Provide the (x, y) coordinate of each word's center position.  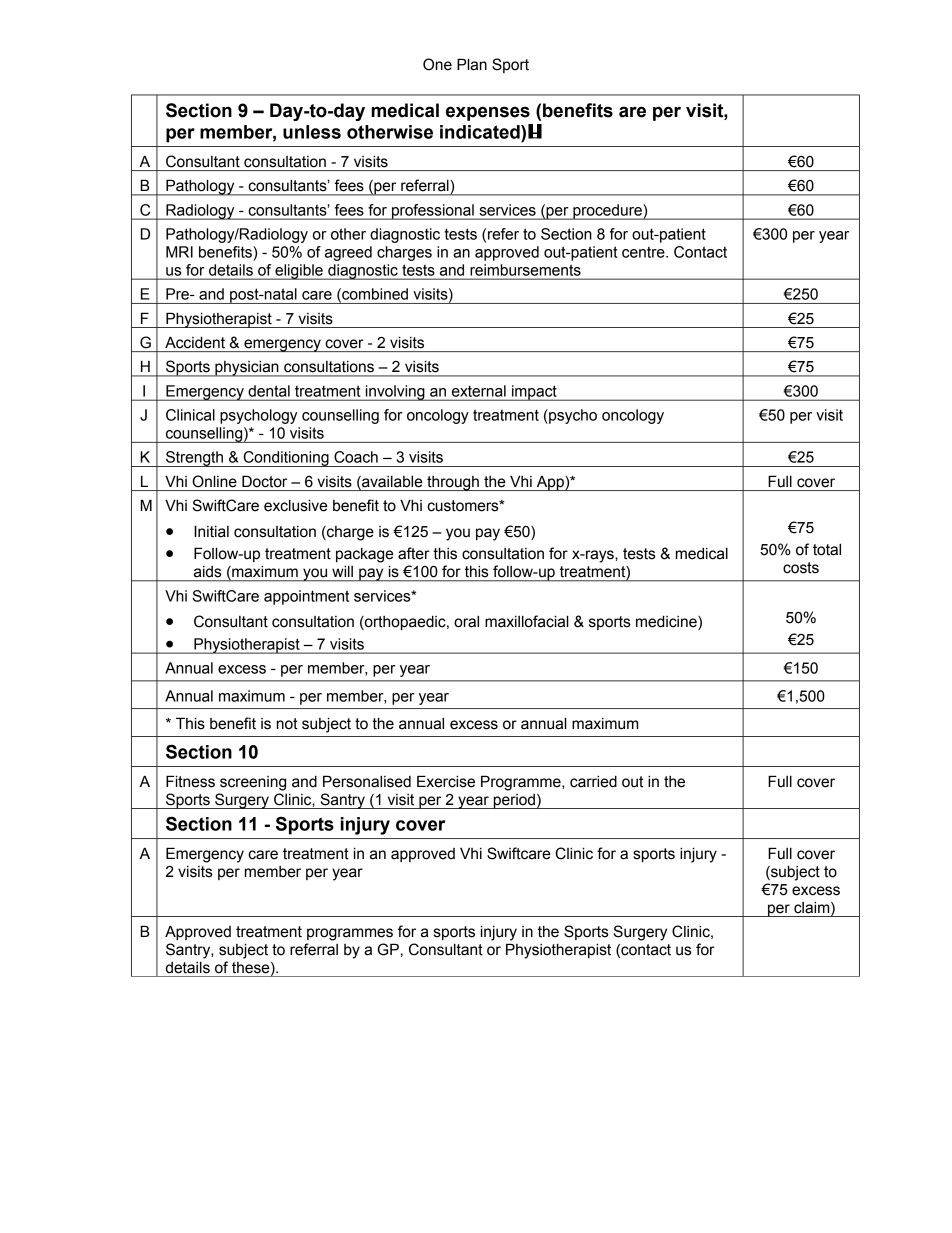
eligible (299, 272)
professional (433, 212)
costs (801, 568)
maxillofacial (527, 621)
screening (253, 783)
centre (644, 252)
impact (534, 393)
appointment (306, 597)
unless (312, 132)
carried (593, 781)
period (514, 801)
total (827, 549)
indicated (481, 132)
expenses (488, 113)
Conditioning (286, 459)
